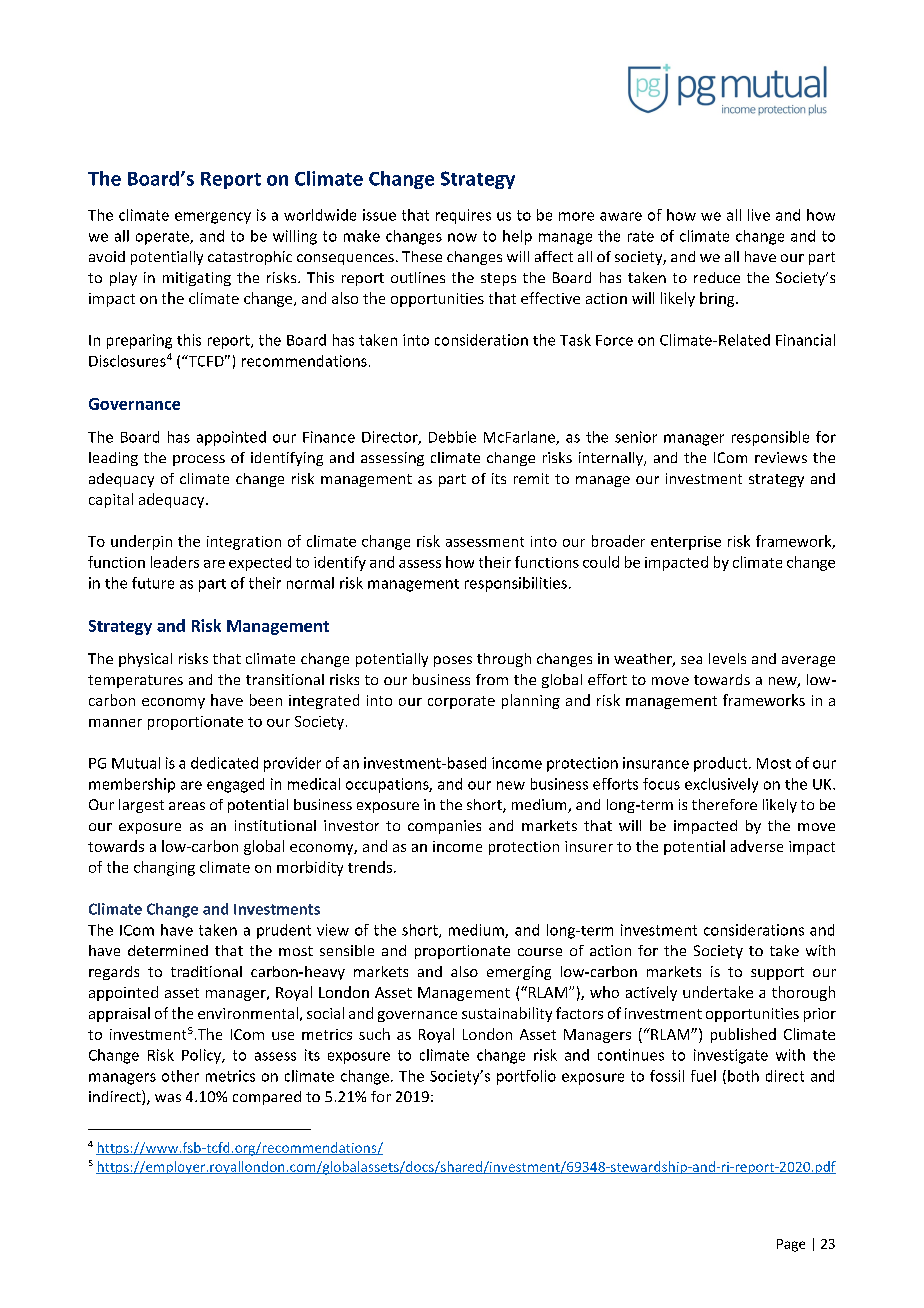 The height and width of the screenshot is (1308, 924). What do you see at coordinates (453, 661) in the screenshot?
I see `poses` at bounding box center [453, 661].
